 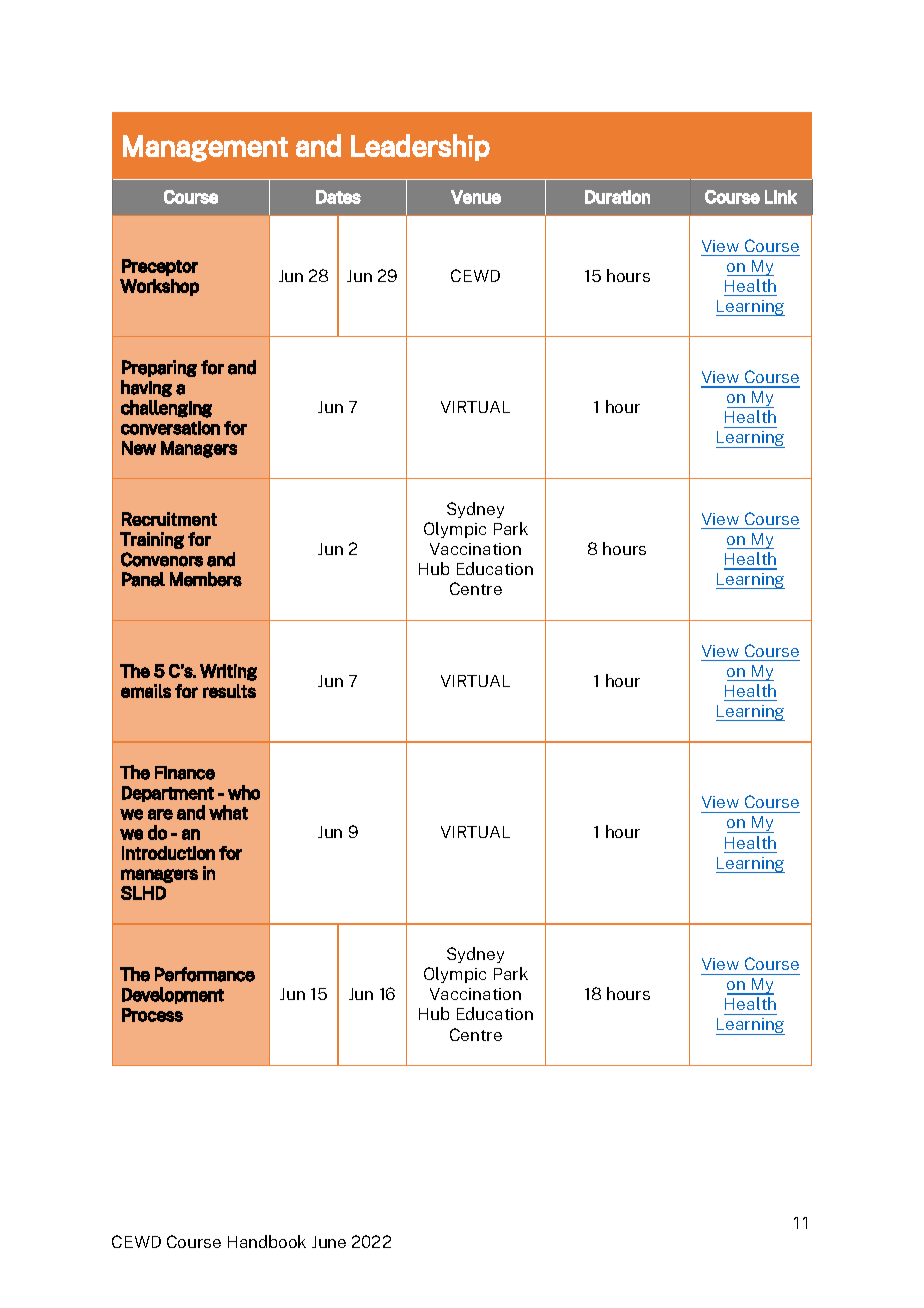 I want to click on what, so click(x=228, y=812).
